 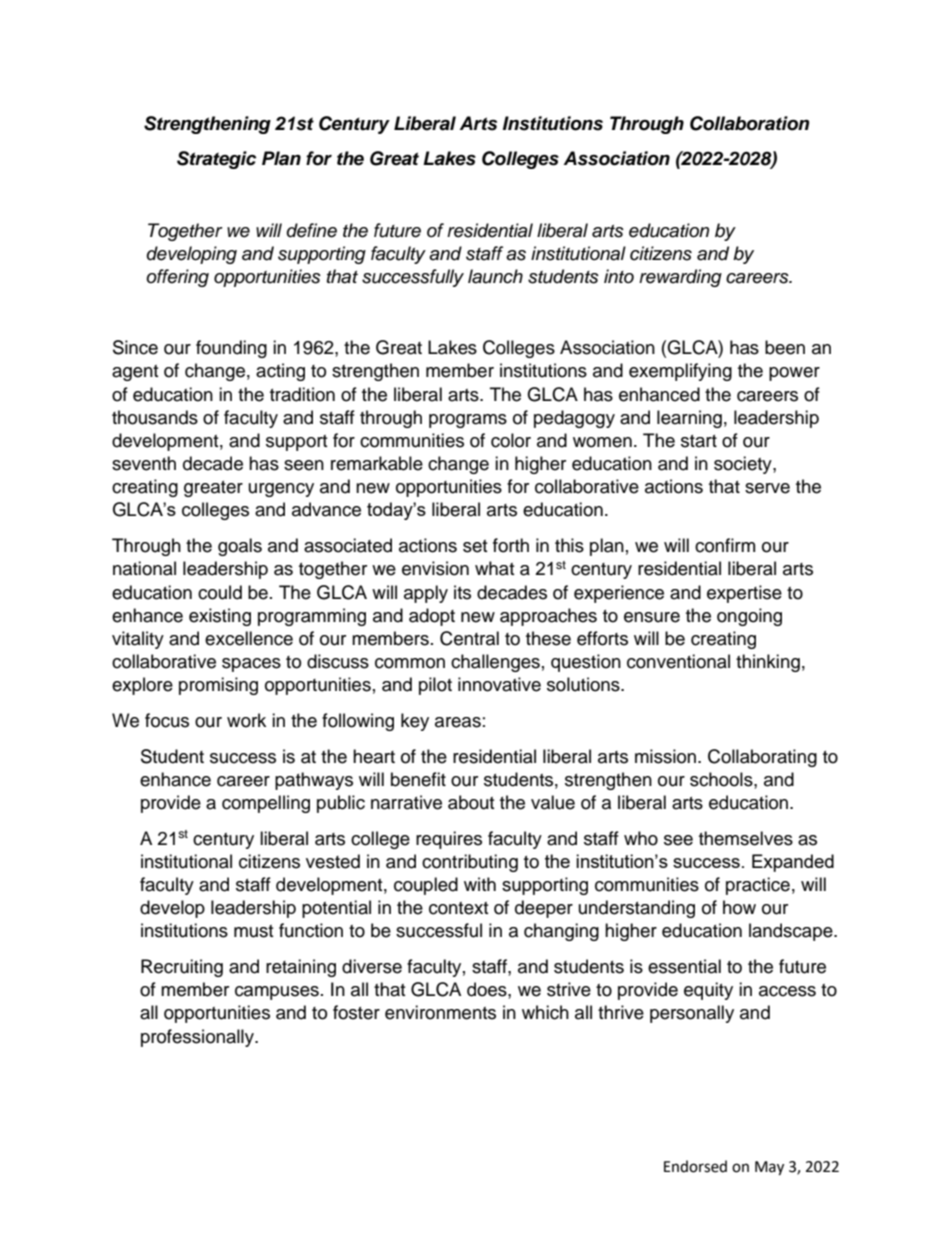 What do you see at coordinates (468, 421) in the image?
I see `programs` at bounding box center [468, 421].
